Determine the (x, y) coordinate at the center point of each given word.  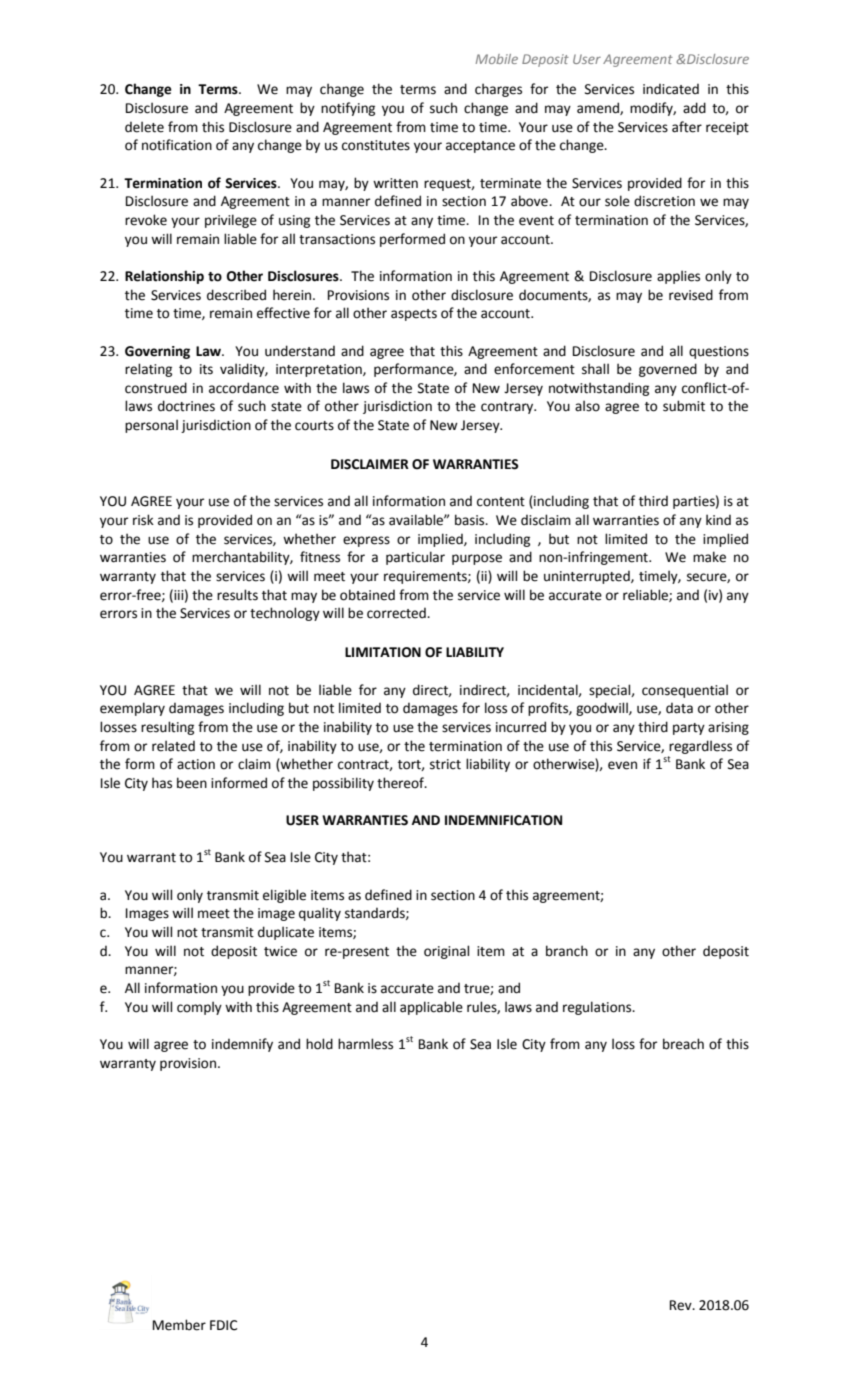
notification (177, 145)
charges (498, 90)
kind (718, 519)
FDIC (223, 1325)
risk (143, 520)
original (446, 952)
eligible (284, 896)
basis (471, 520)
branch (567, 951)
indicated (671, 89)
